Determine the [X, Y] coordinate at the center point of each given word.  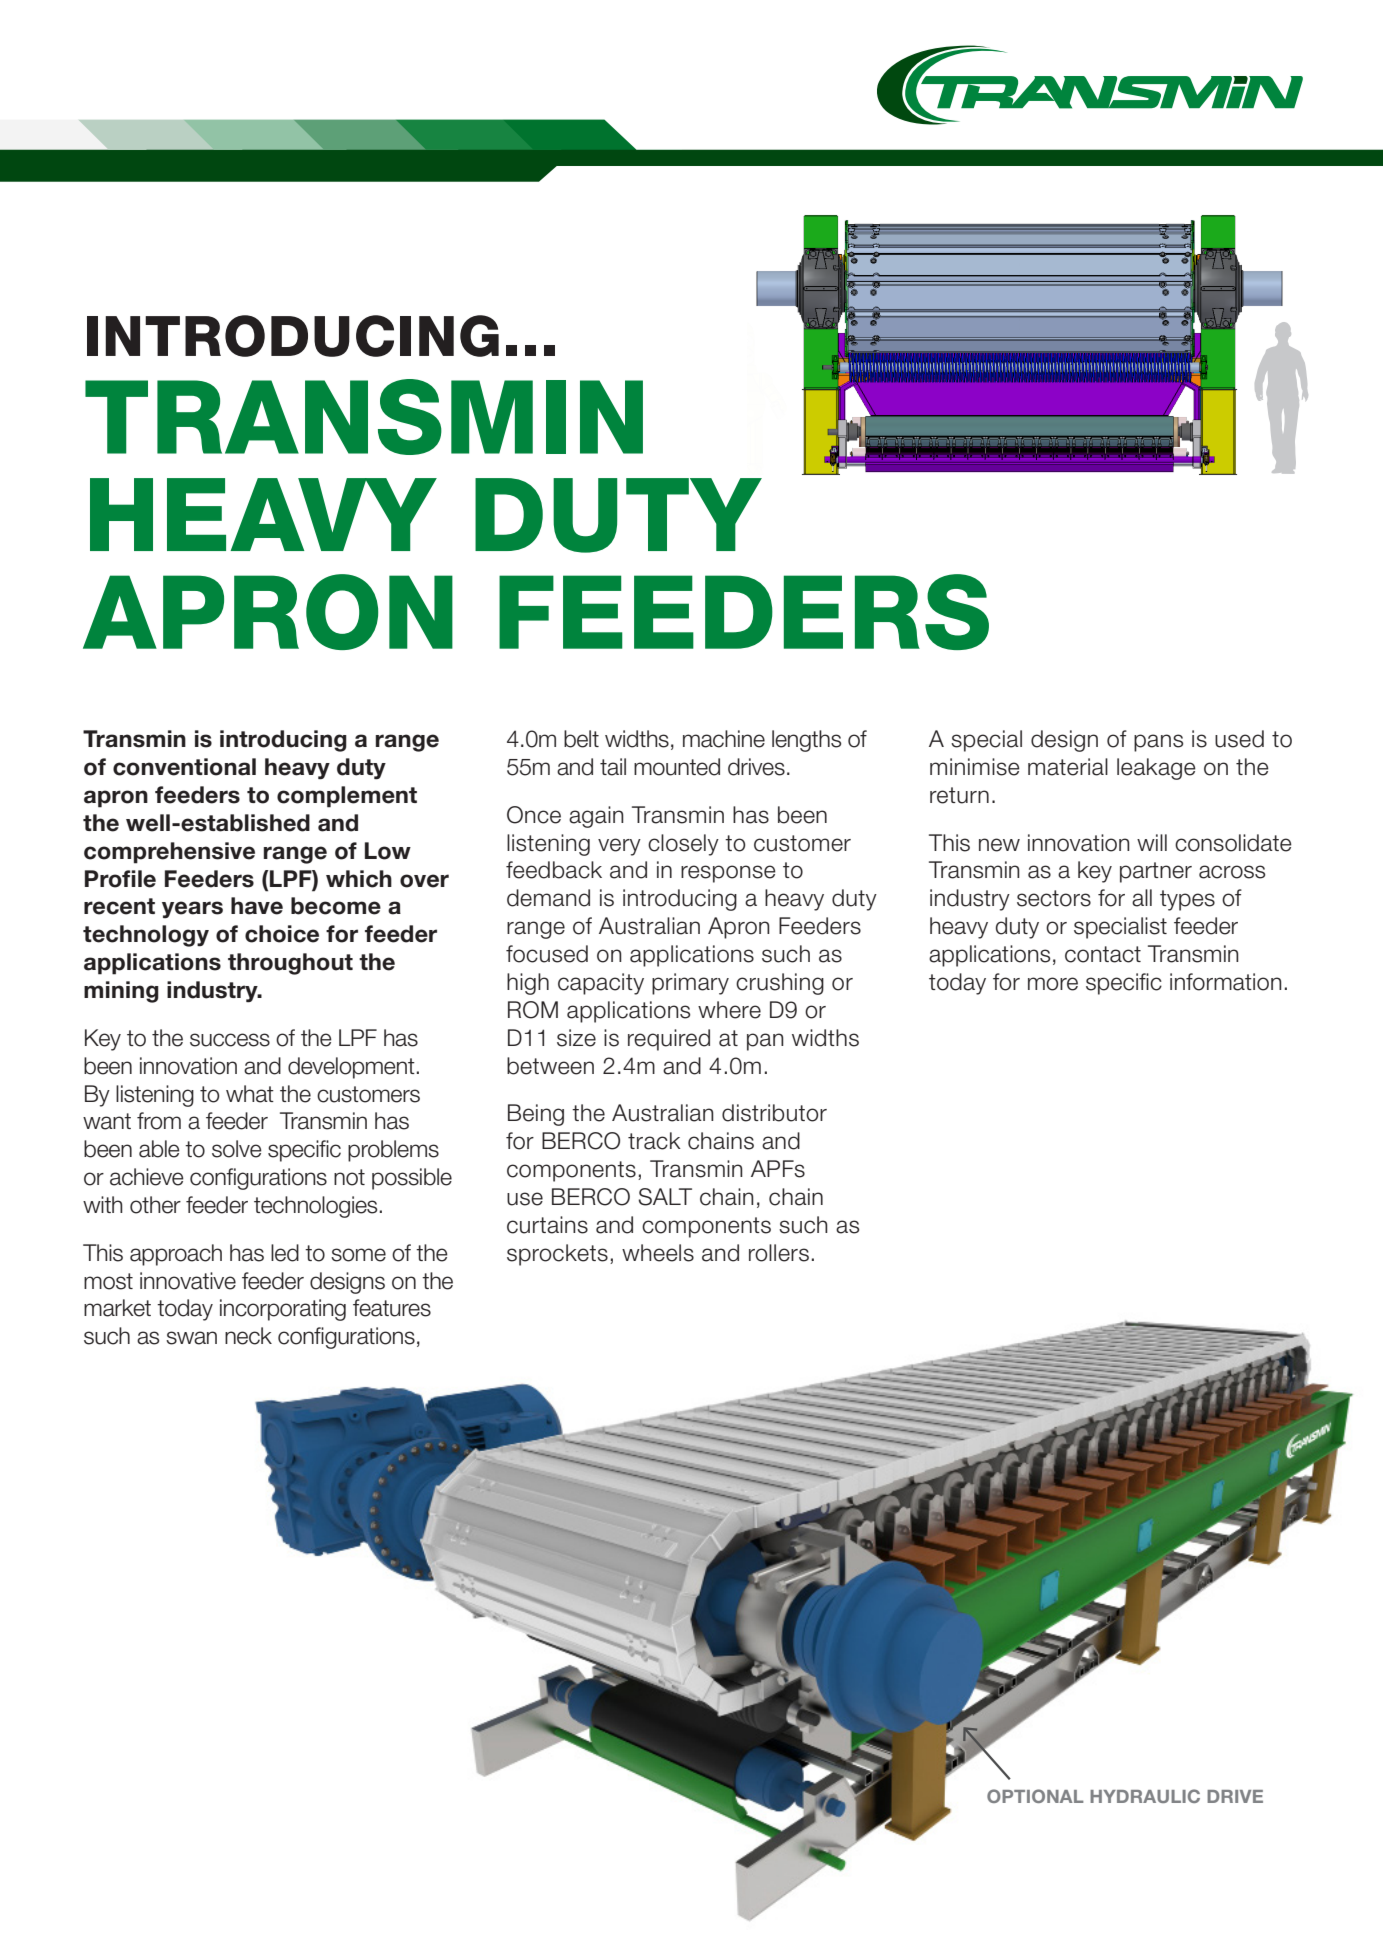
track [654, 1141]
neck [248, 1336]
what [250, 1094]
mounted [677, 767]
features [392, 1308]
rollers [779, 1253]
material [1068, 767]
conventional [184, 767]
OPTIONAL [1035, 1796]
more [1053, 984]
